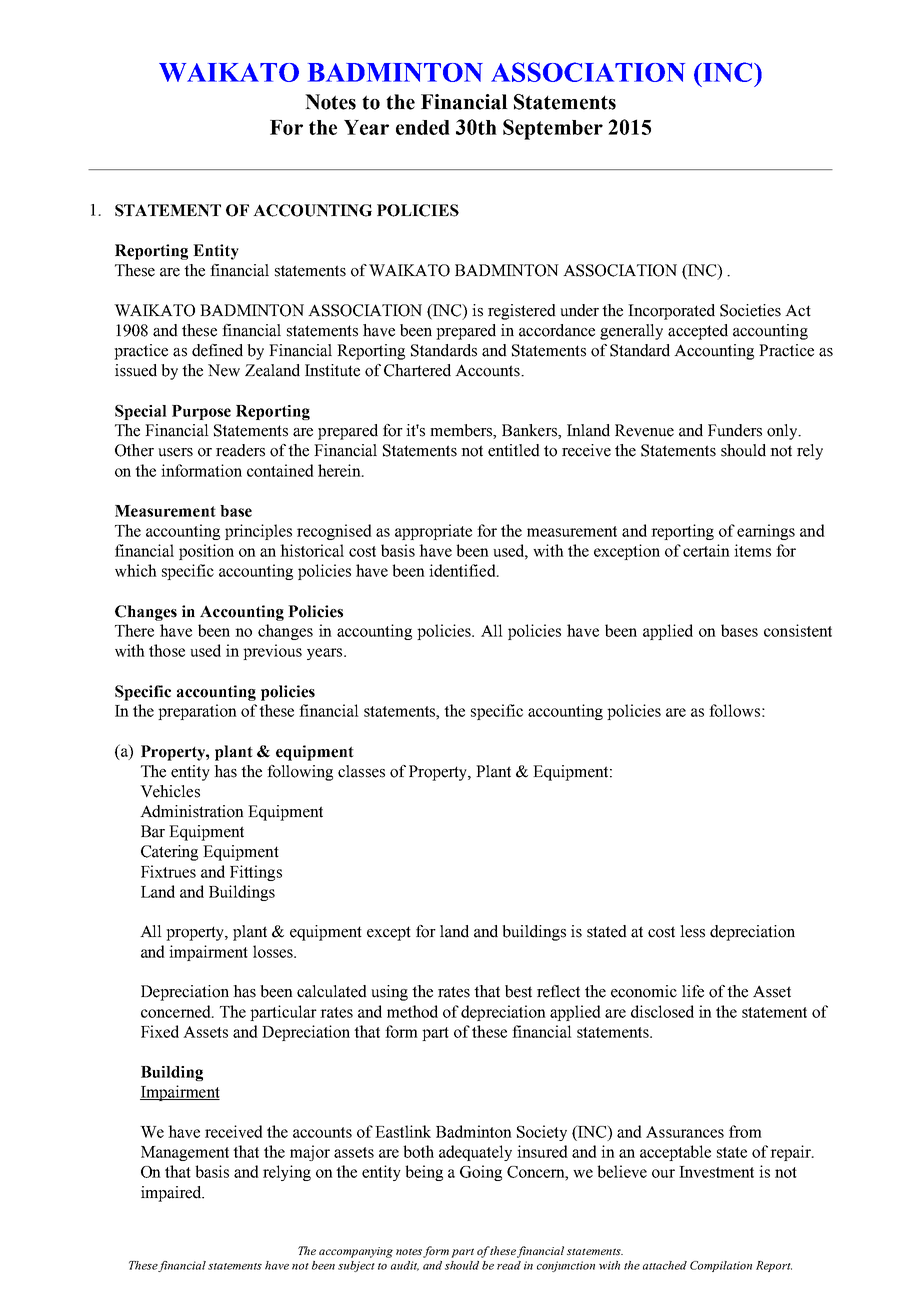 This page has height=1308, width=924. I want to click on classes, so click(361, 771).
